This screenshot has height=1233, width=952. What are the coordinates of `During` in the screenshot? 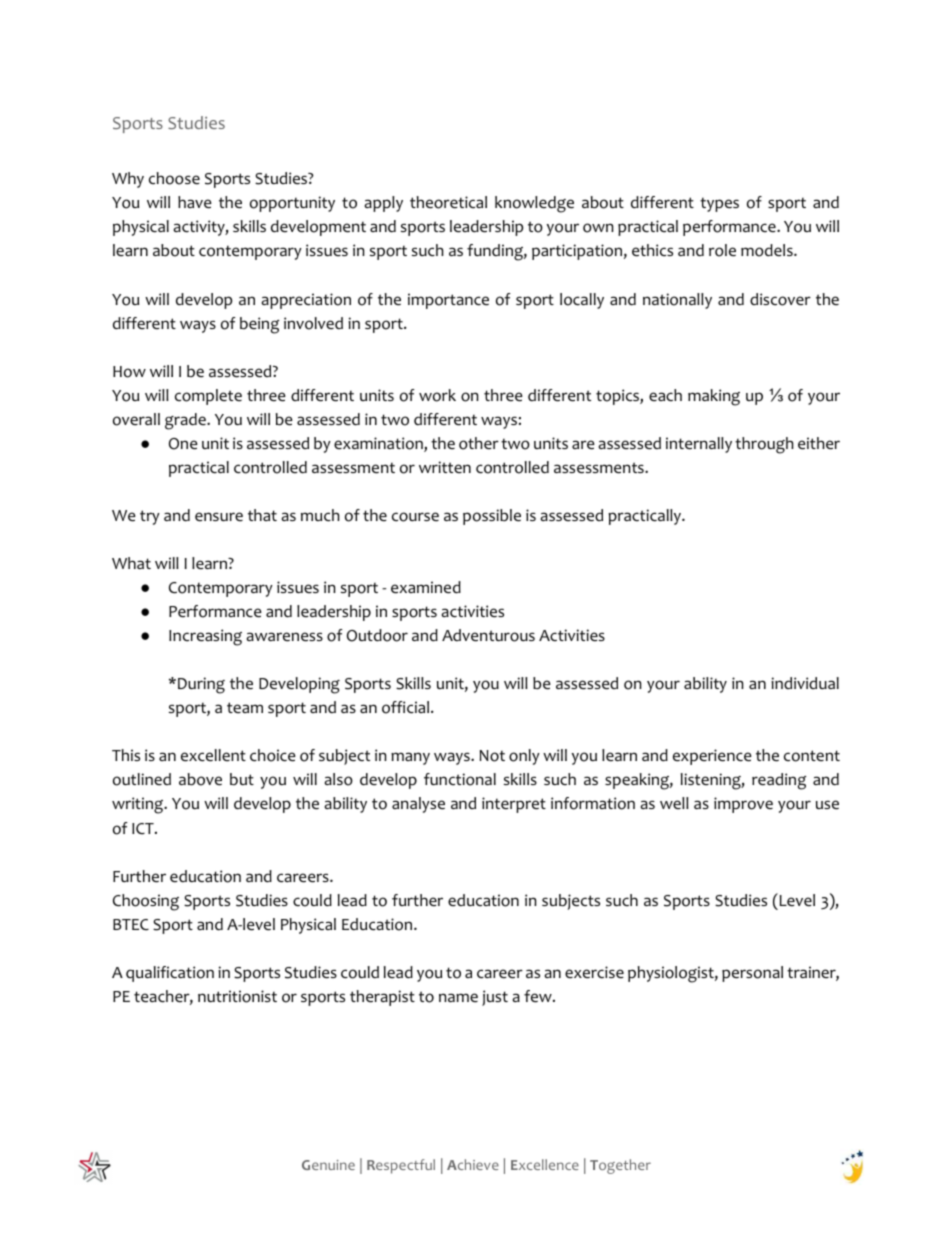 It's located at (201, 685).
